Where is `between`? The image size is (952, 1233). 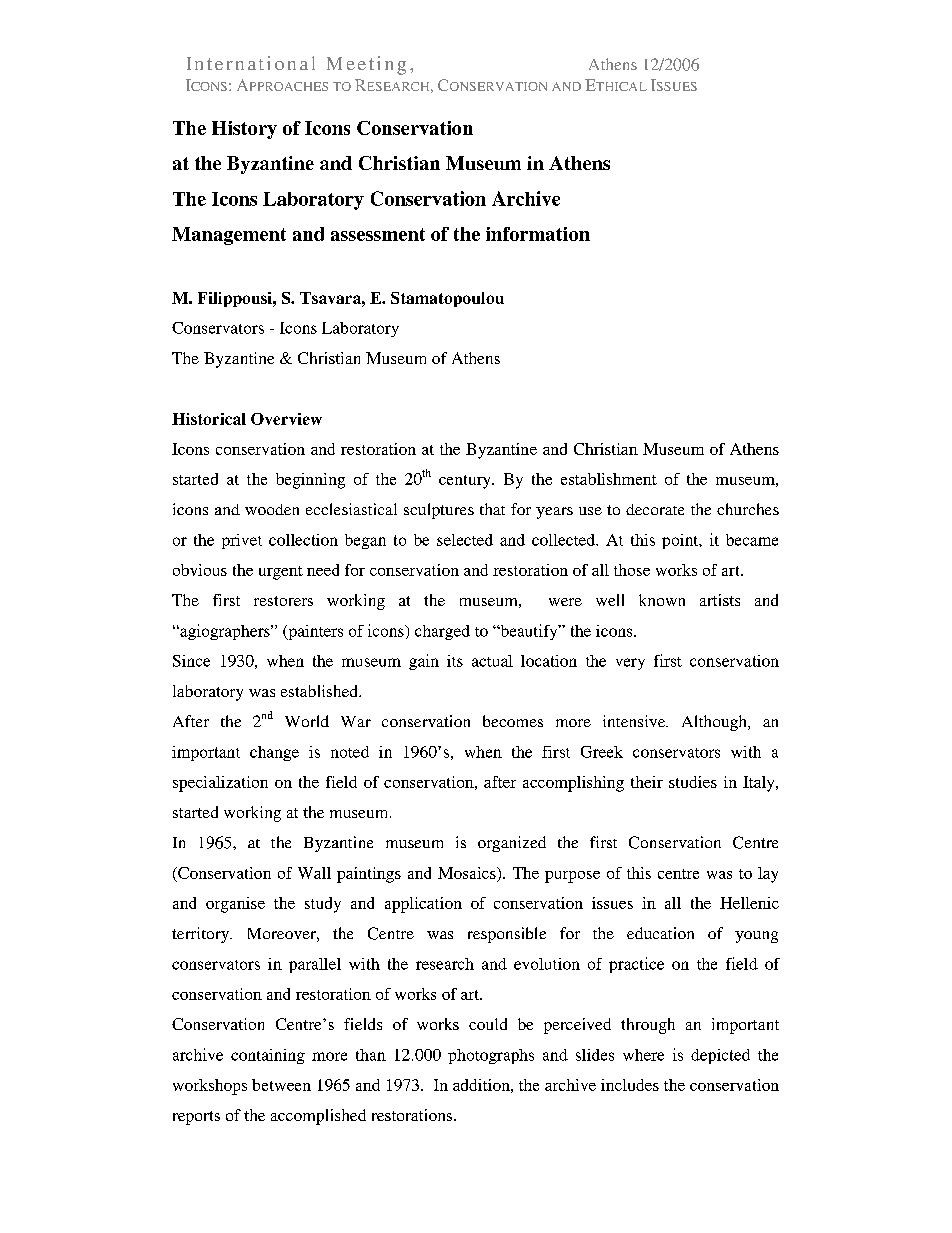
between is located at coordinates (281, 1085).
